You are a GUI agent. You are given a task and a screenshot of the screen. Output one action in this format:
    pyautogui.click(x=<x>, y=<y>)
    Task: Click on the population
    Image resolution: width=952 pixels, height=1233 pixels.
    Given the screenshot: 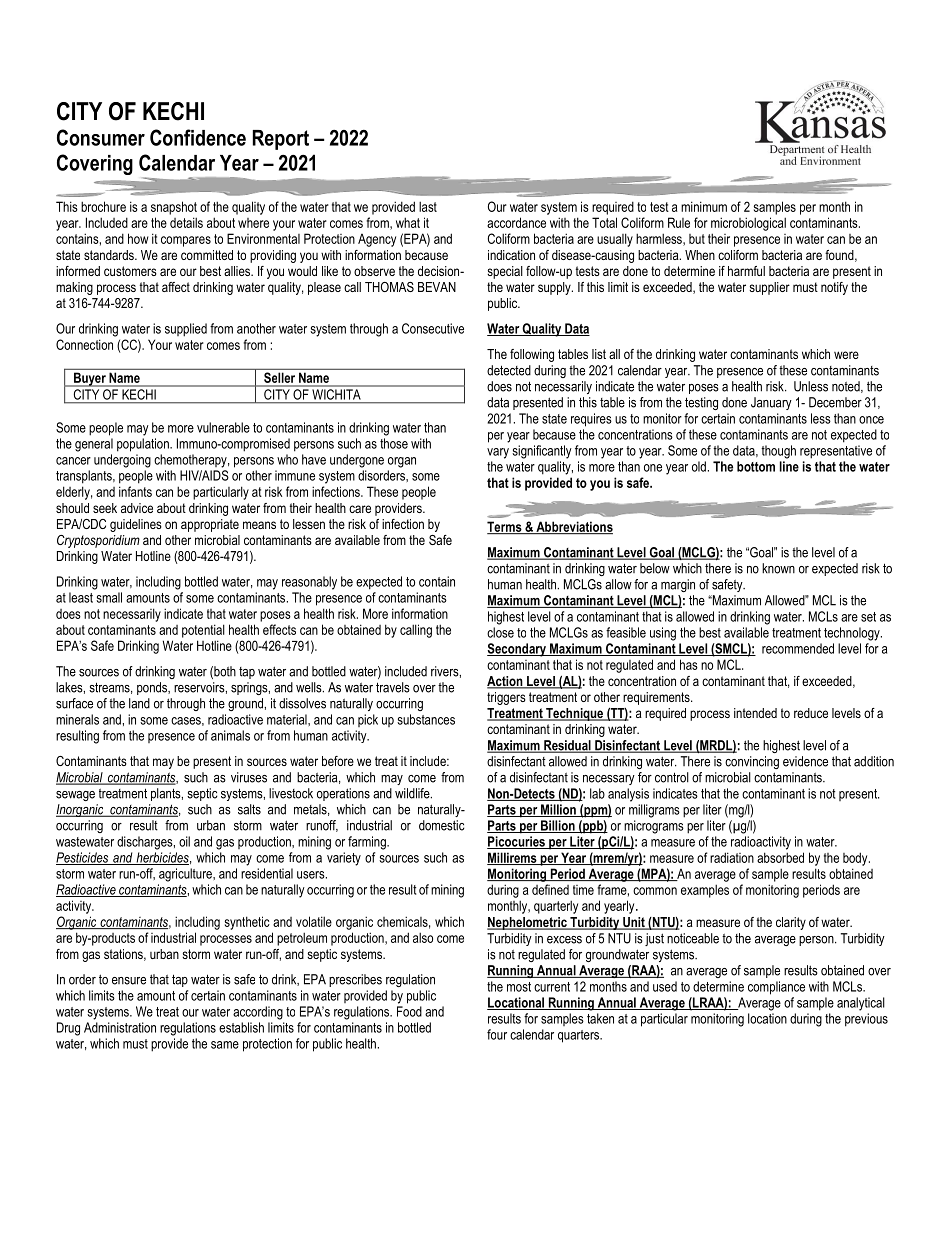 What is the action you would take?
    pyautogui.click(x=144, y=445)
